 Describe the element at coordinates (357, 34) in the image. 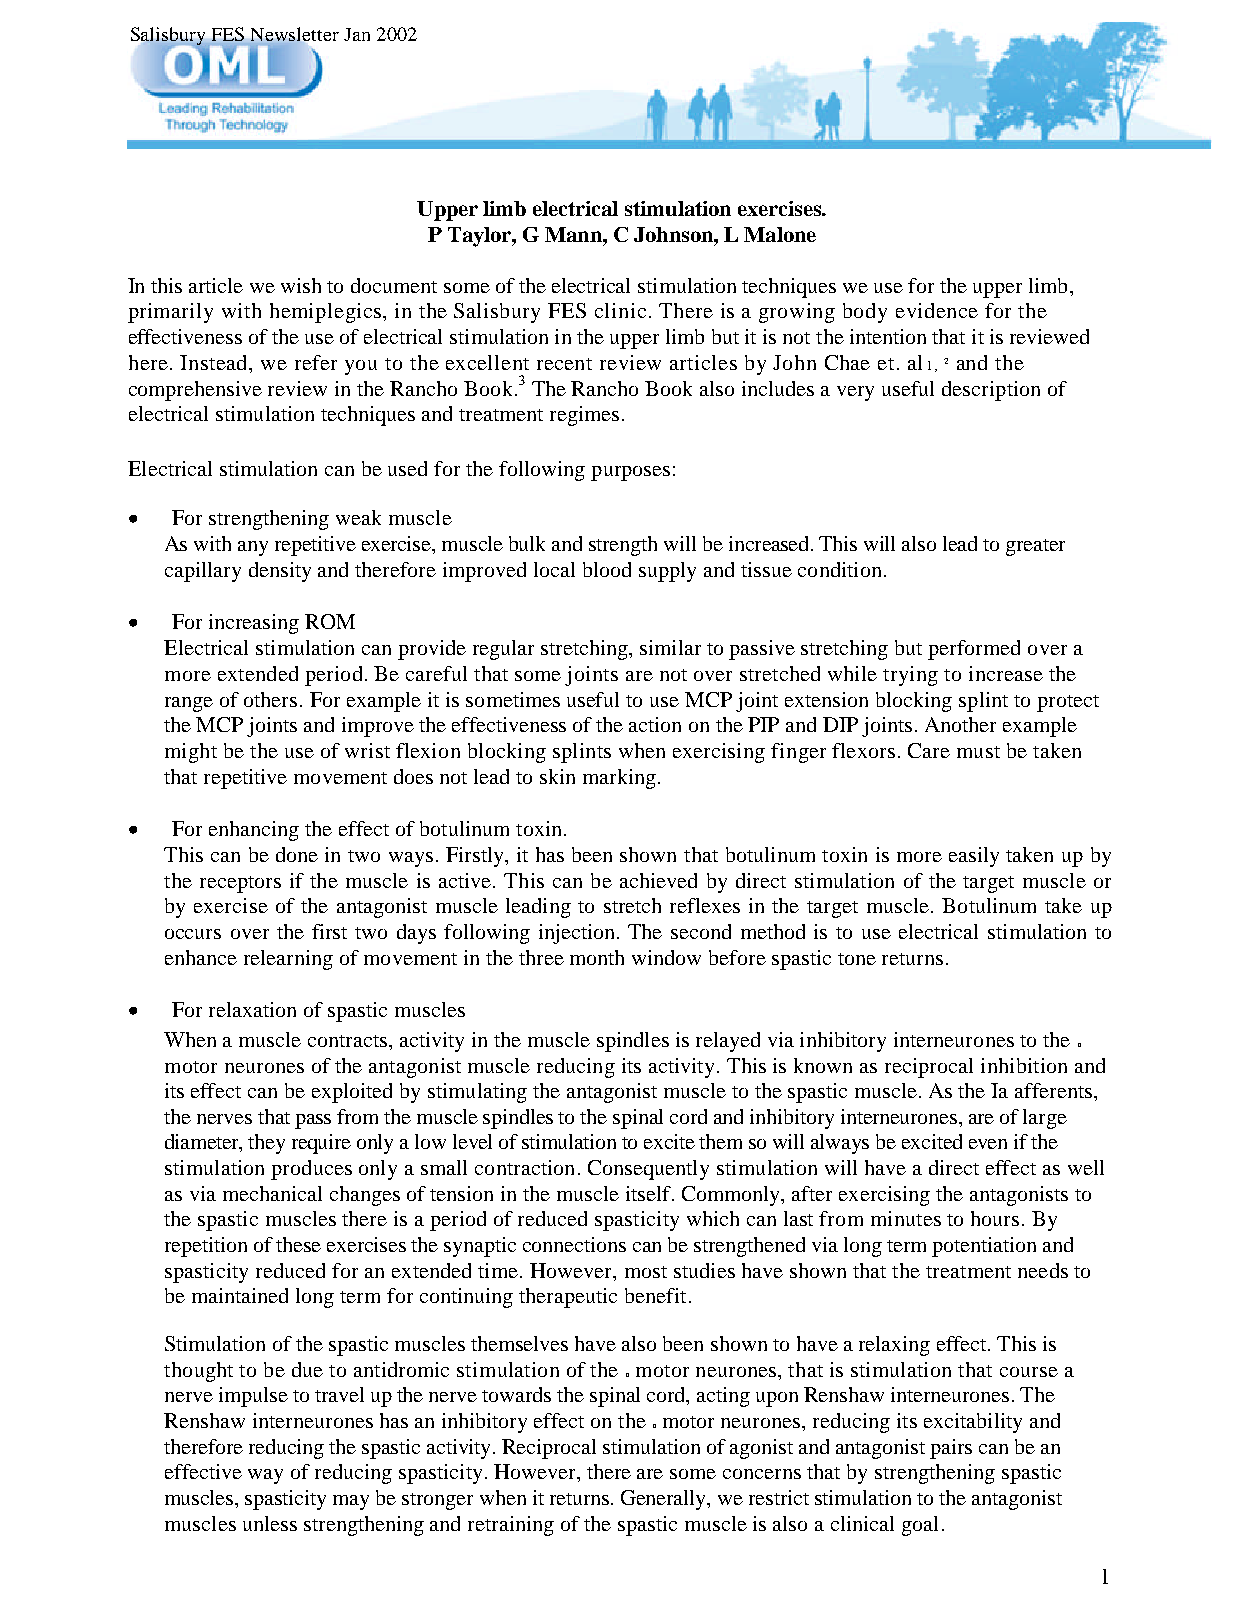

I see `Jan` at that location.
